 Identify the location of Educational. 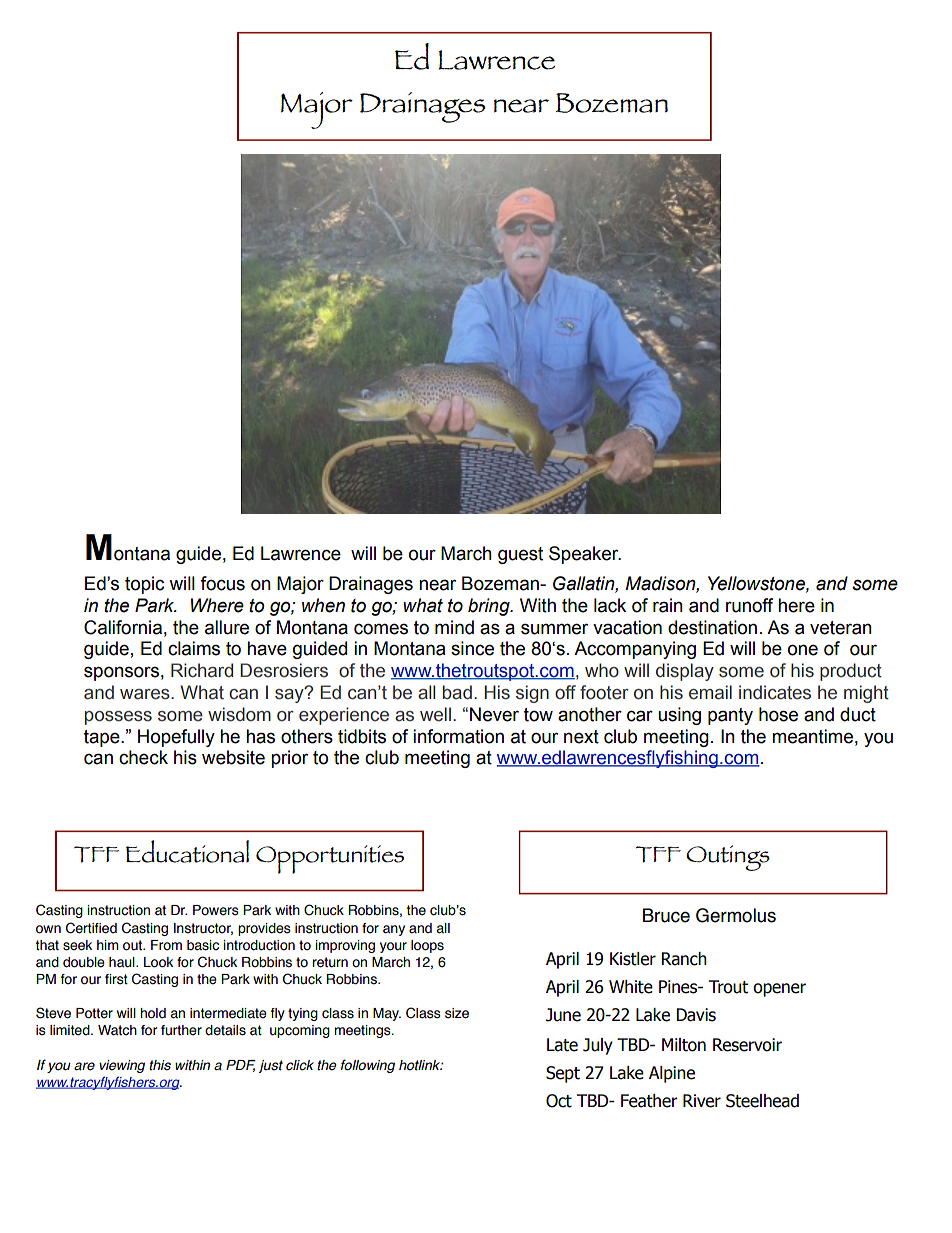
(187, 851).
